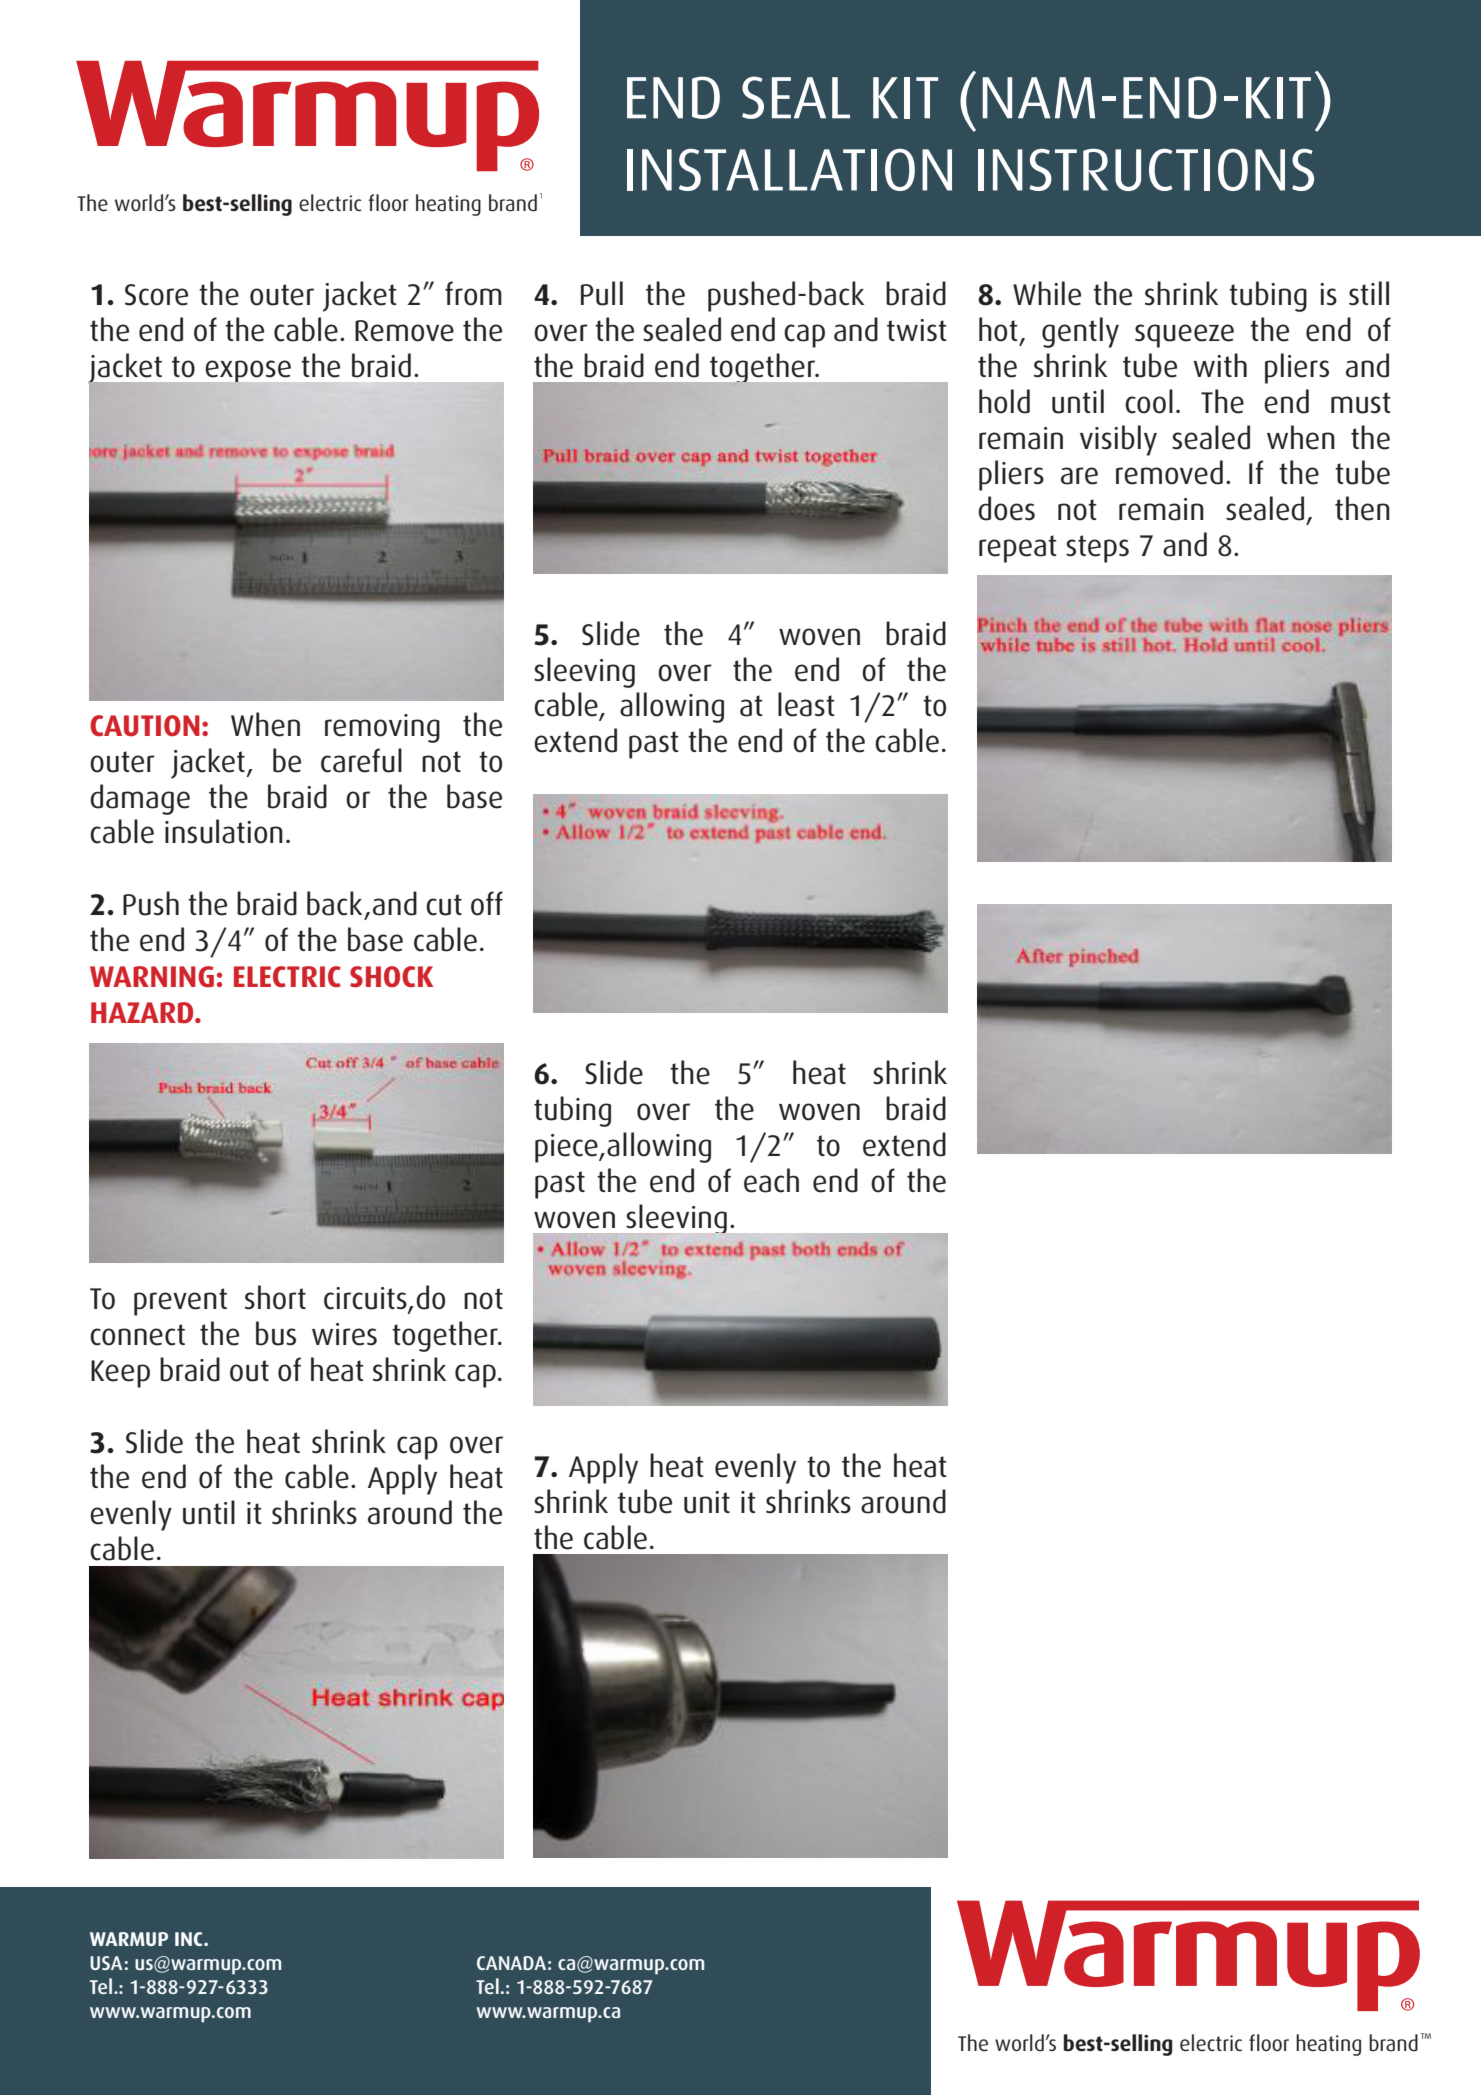  I want to click on bus, so click(276, 1333).
